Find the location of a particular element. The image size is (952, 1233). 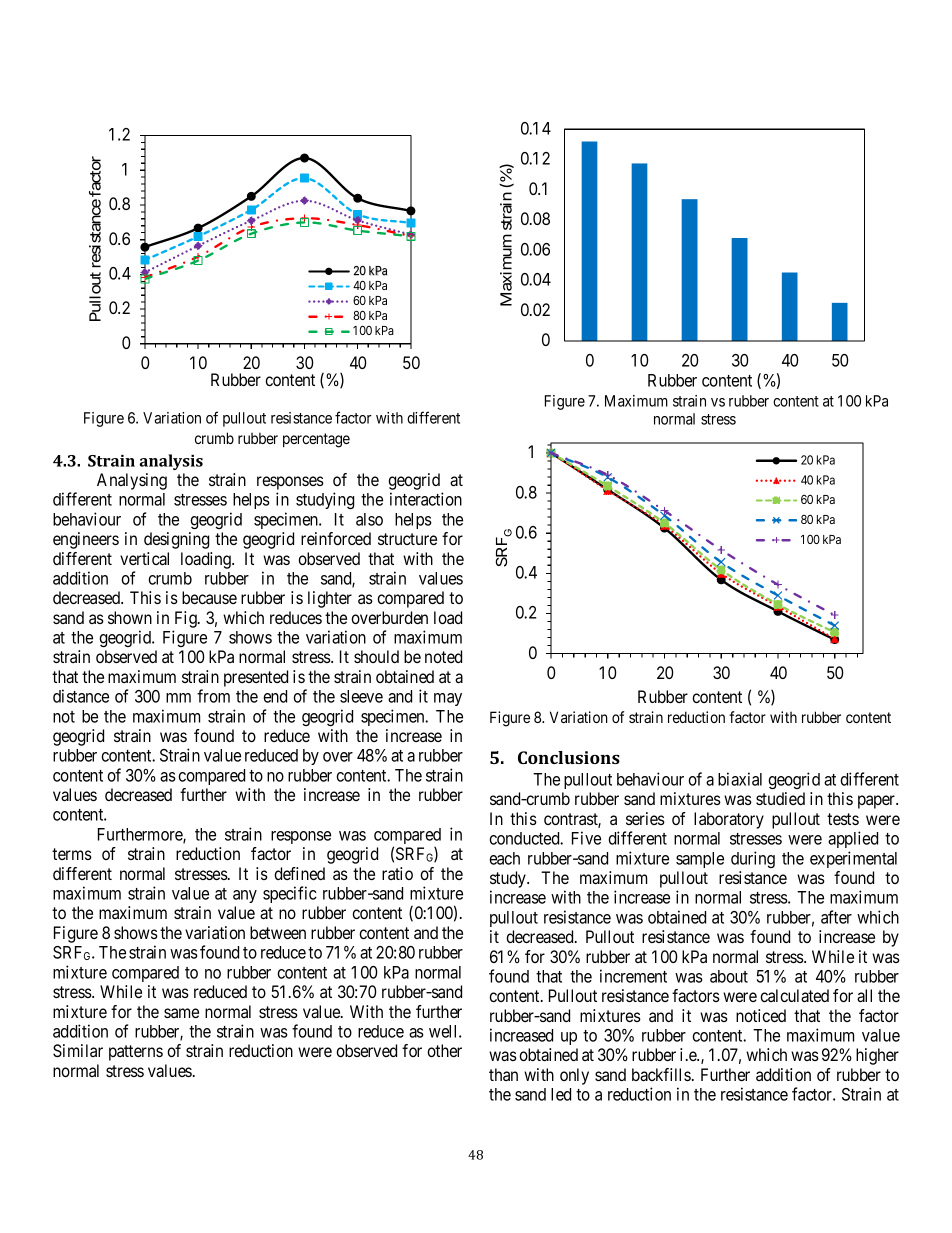

patterns is located at coordinates (136, 1053).
